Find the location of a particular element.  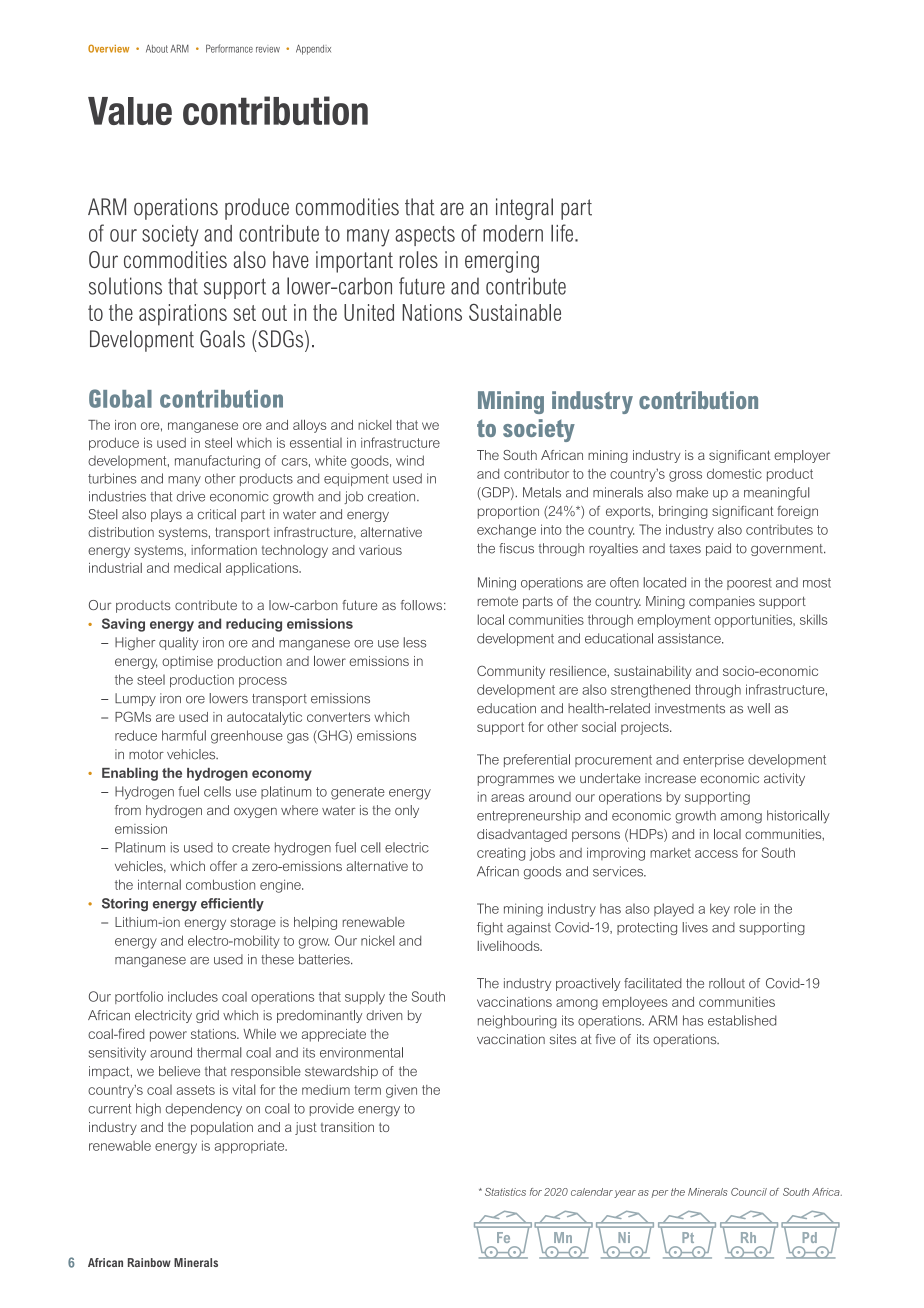

manufacturing is located at coordinates (217, 462).
